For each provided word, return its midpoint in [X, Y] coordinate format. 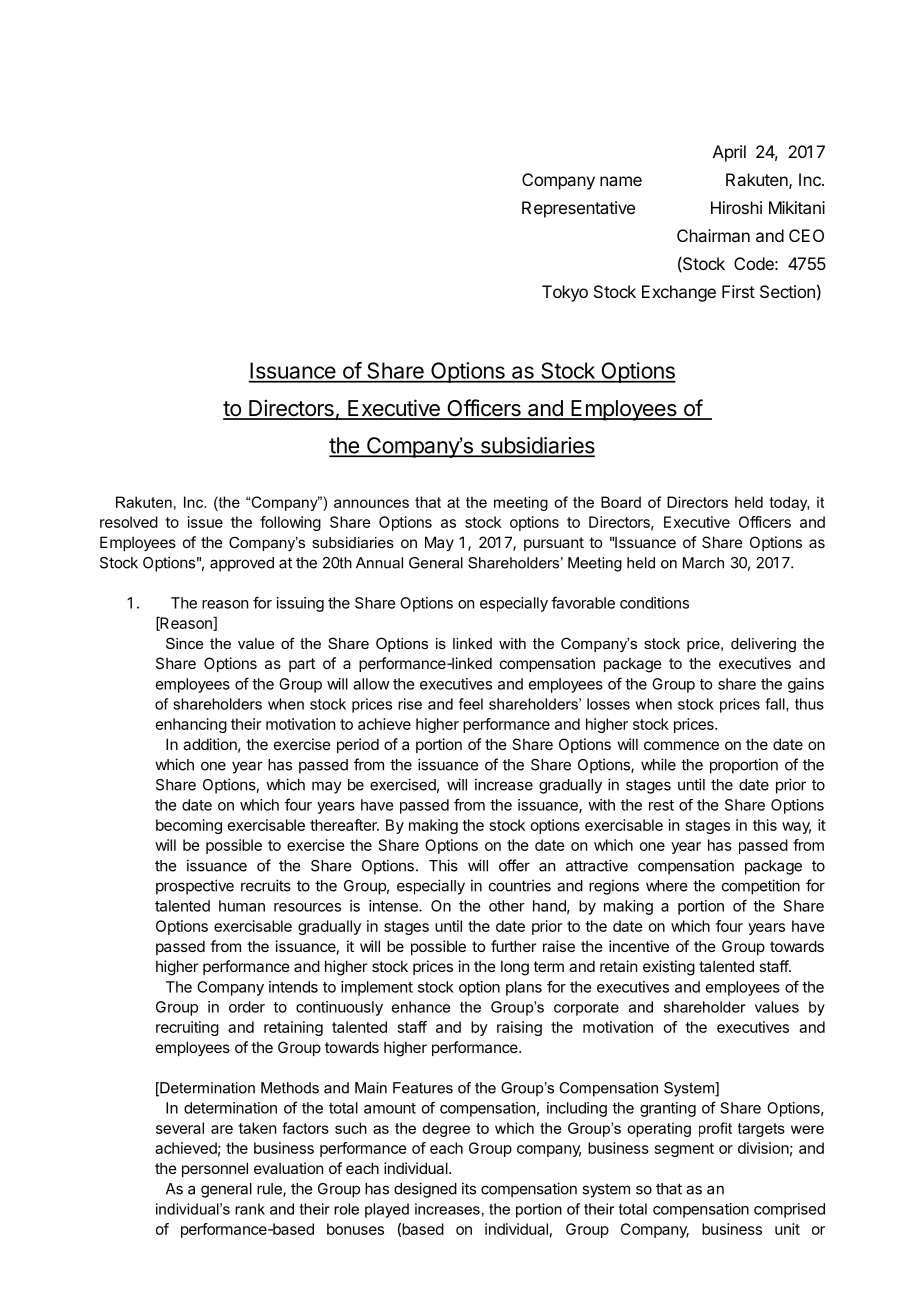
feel [471, 704]
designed [425, 1190]
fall [776, 705]
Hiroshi [736, 207]
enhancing [191, 725]
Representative [578, 209]
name [621, 181]
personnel [215, 1169]
